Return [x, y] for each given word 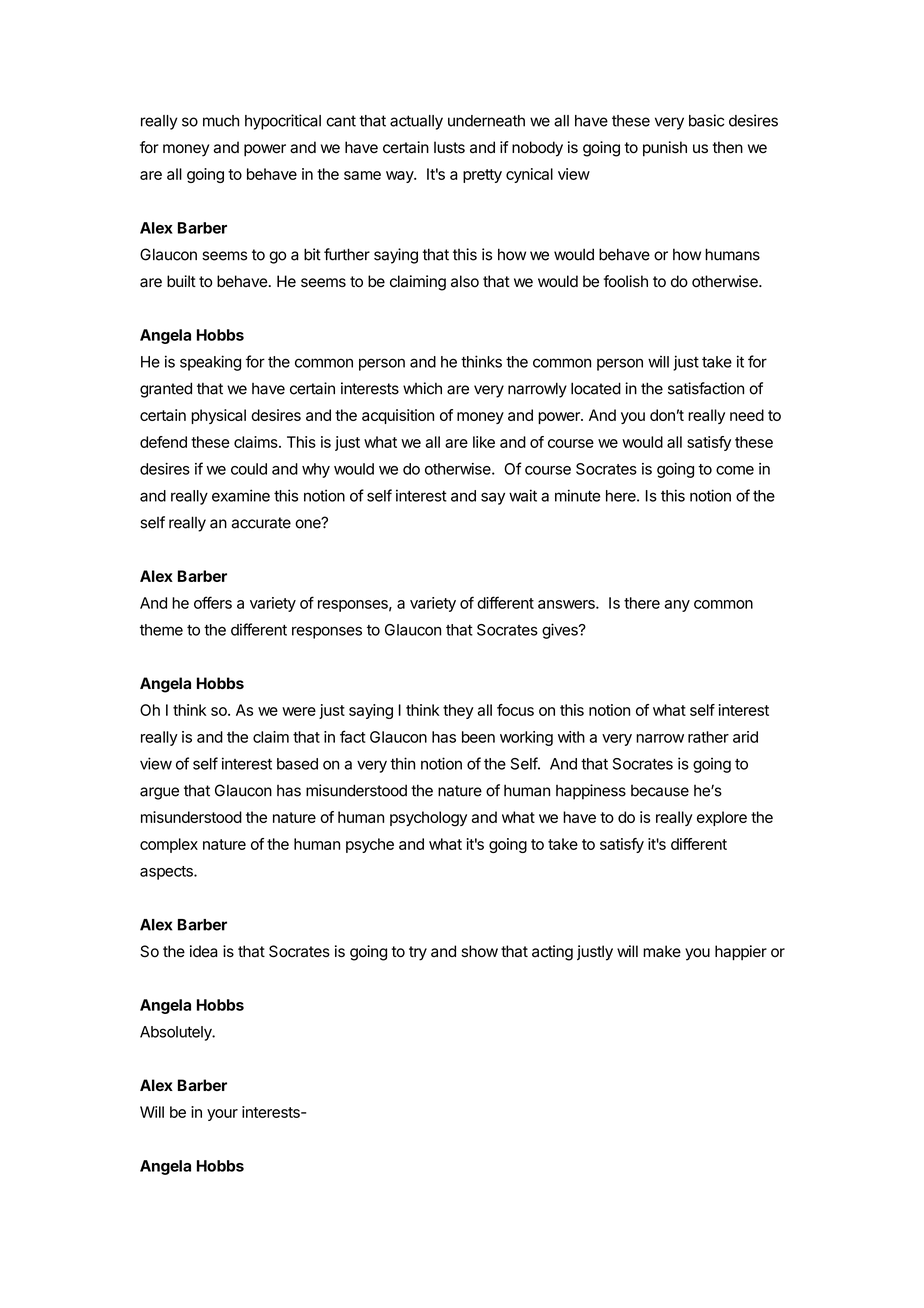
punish [665, 149]
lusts [449, 147]
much [221, 121]
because [660, 791]
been [478, 737]
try [418, 953]
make [662, 951]
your [222, 1115]
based [297, 764]
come [735, 470]
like [484, 442]
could [249, 469]
